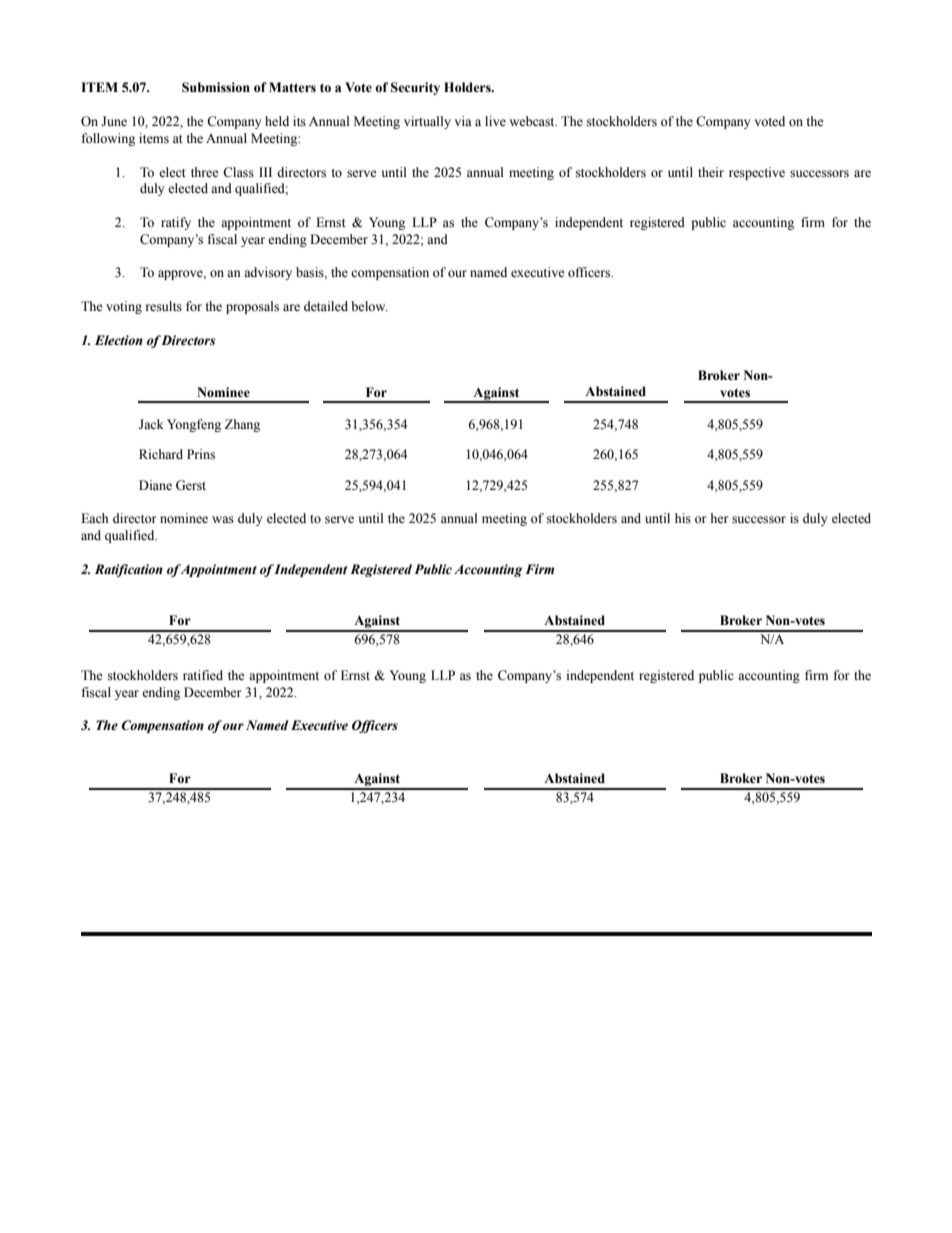  What do you see at coordinates (129, 570) in the screenshot?
I see `Ratification` at bounding box center [129, 570].
